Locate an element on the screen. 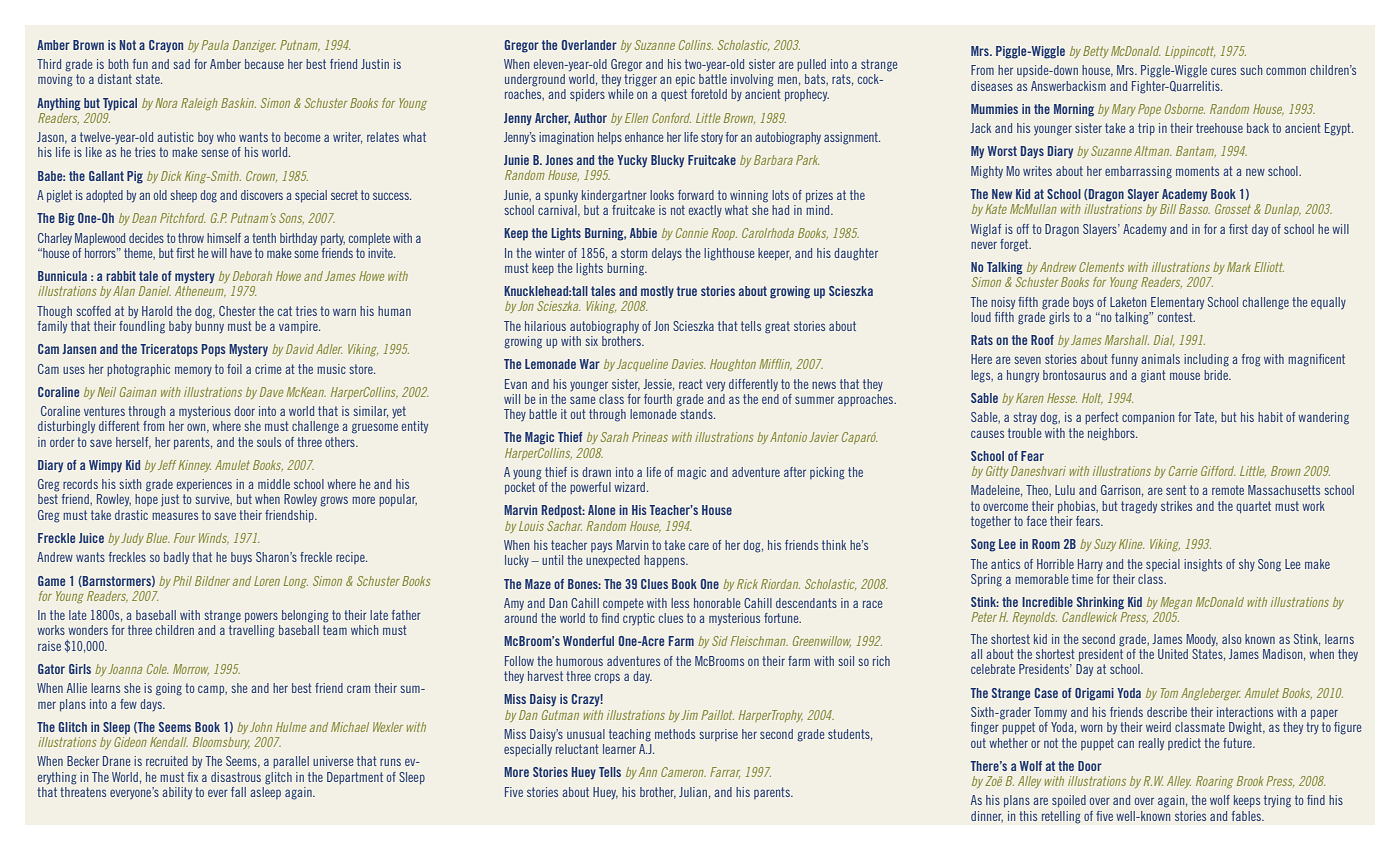 Image resolution: width=1400 pixels, height=850 pixels. companion is located at coordinates (1148, 418).
